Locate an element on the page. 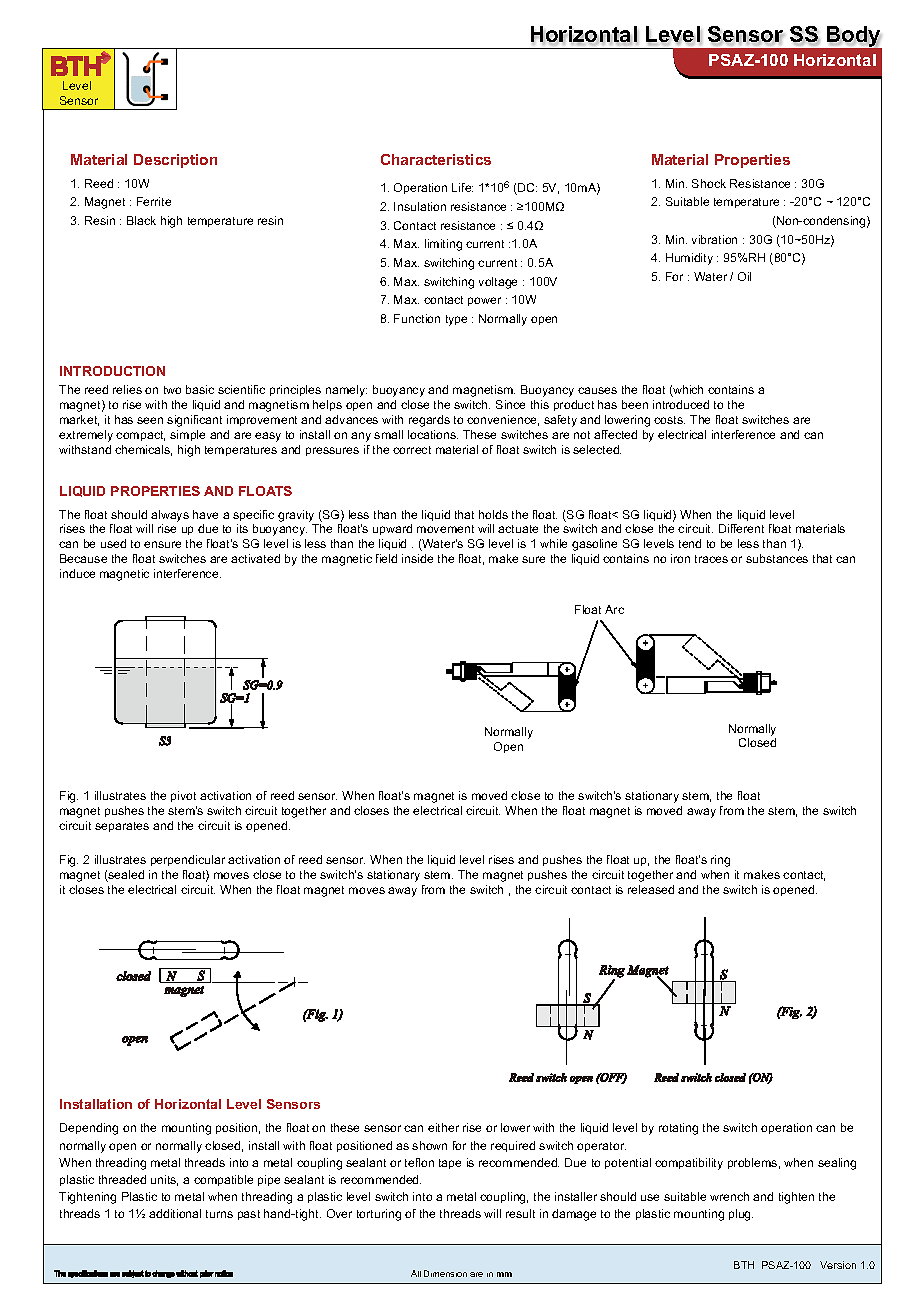 The height and width of the document is (1308, 924). Arc is located at coordinates (614, 609).
